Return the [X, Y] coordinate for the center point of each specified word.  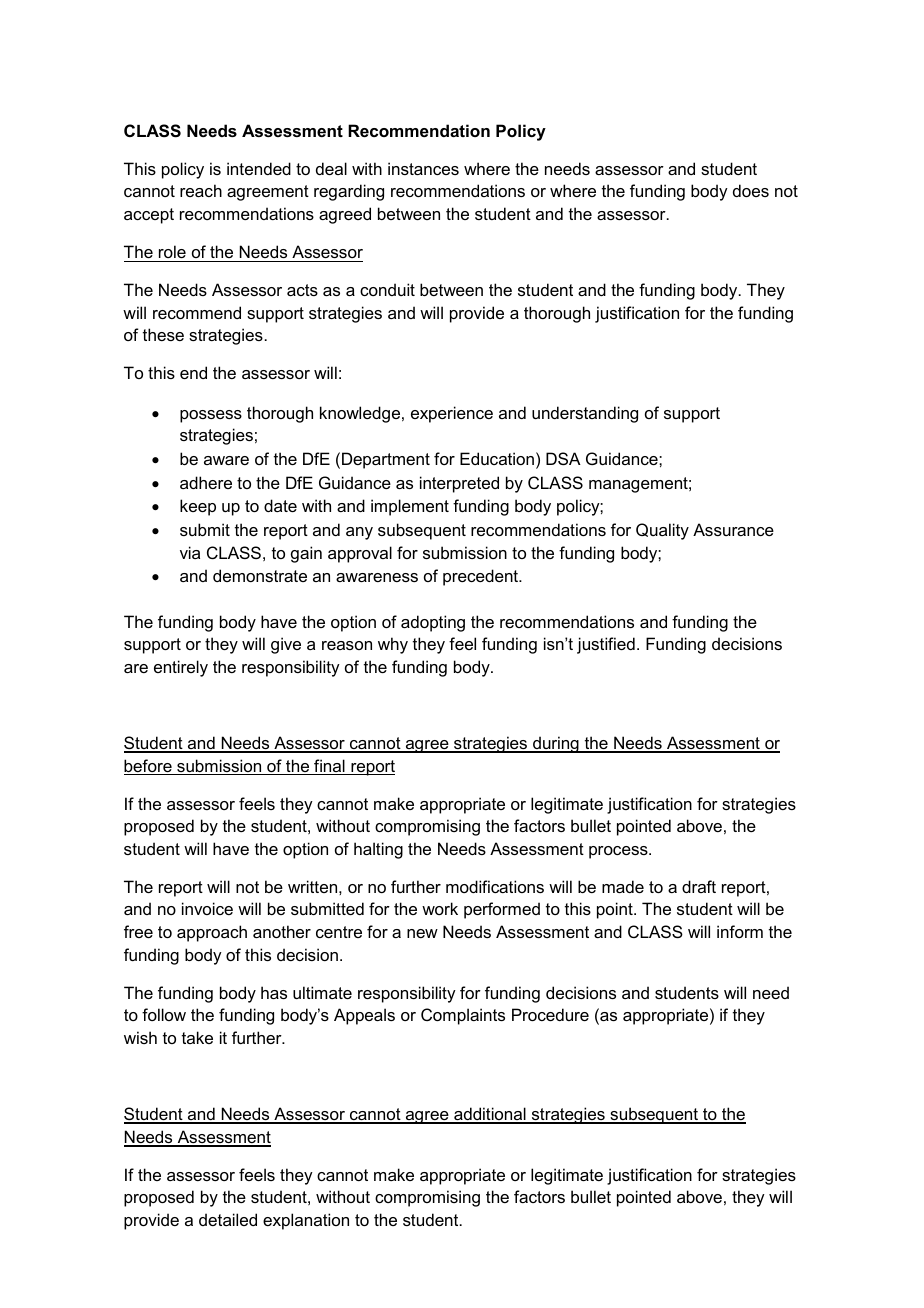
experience [452, 414]
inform [740, 931]
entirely [181, 668]
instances [423, 168]
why [393, 645]
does [751, 190]
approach [212, 933]
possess [211, 416]
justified [606, 645]
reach [201, 190]
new [422, 933]
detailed [228, 1219]
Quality [662, 531]
